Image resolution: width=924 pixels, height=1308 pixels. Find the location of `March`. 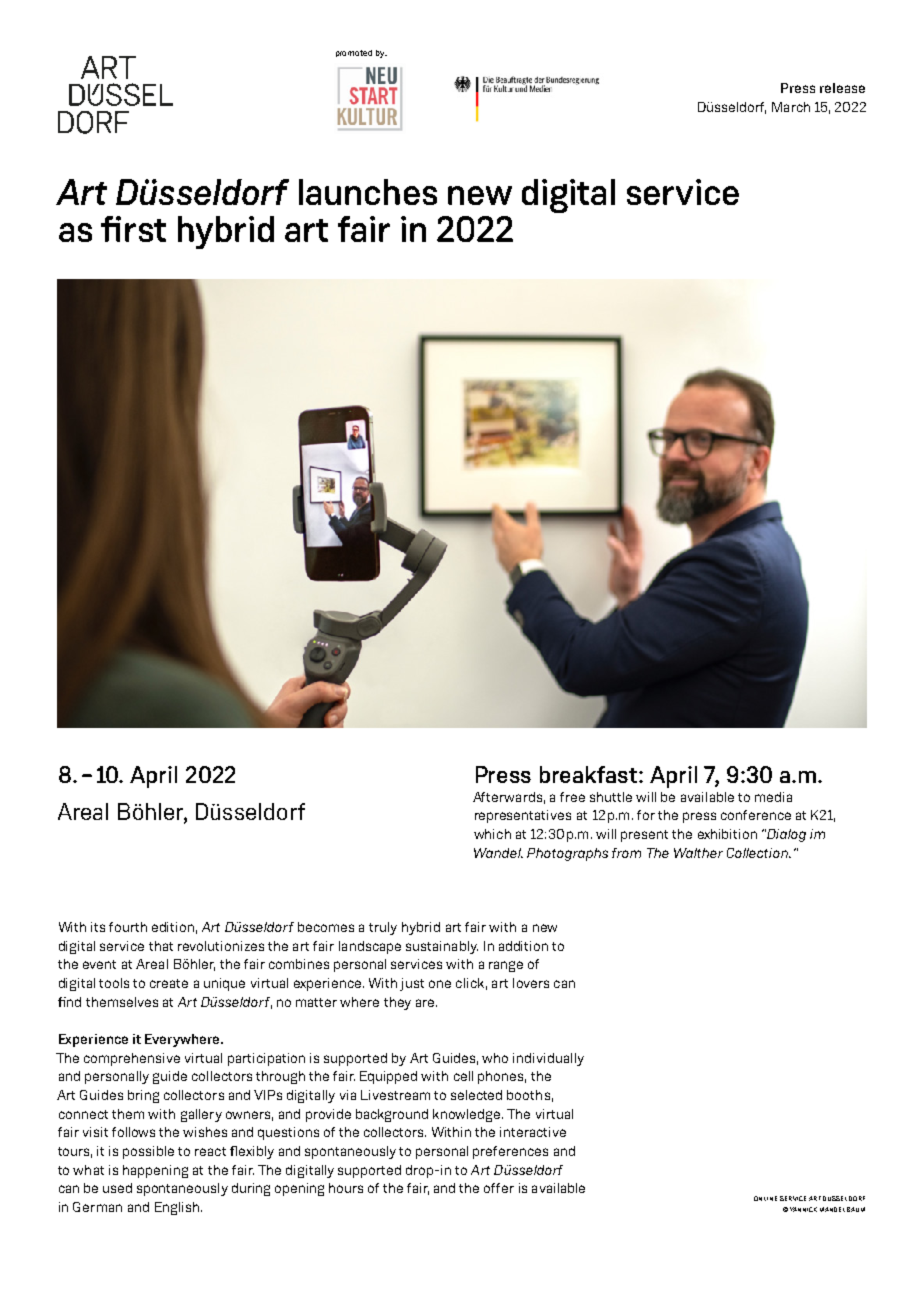

March is located at coordinates (791, 107).
